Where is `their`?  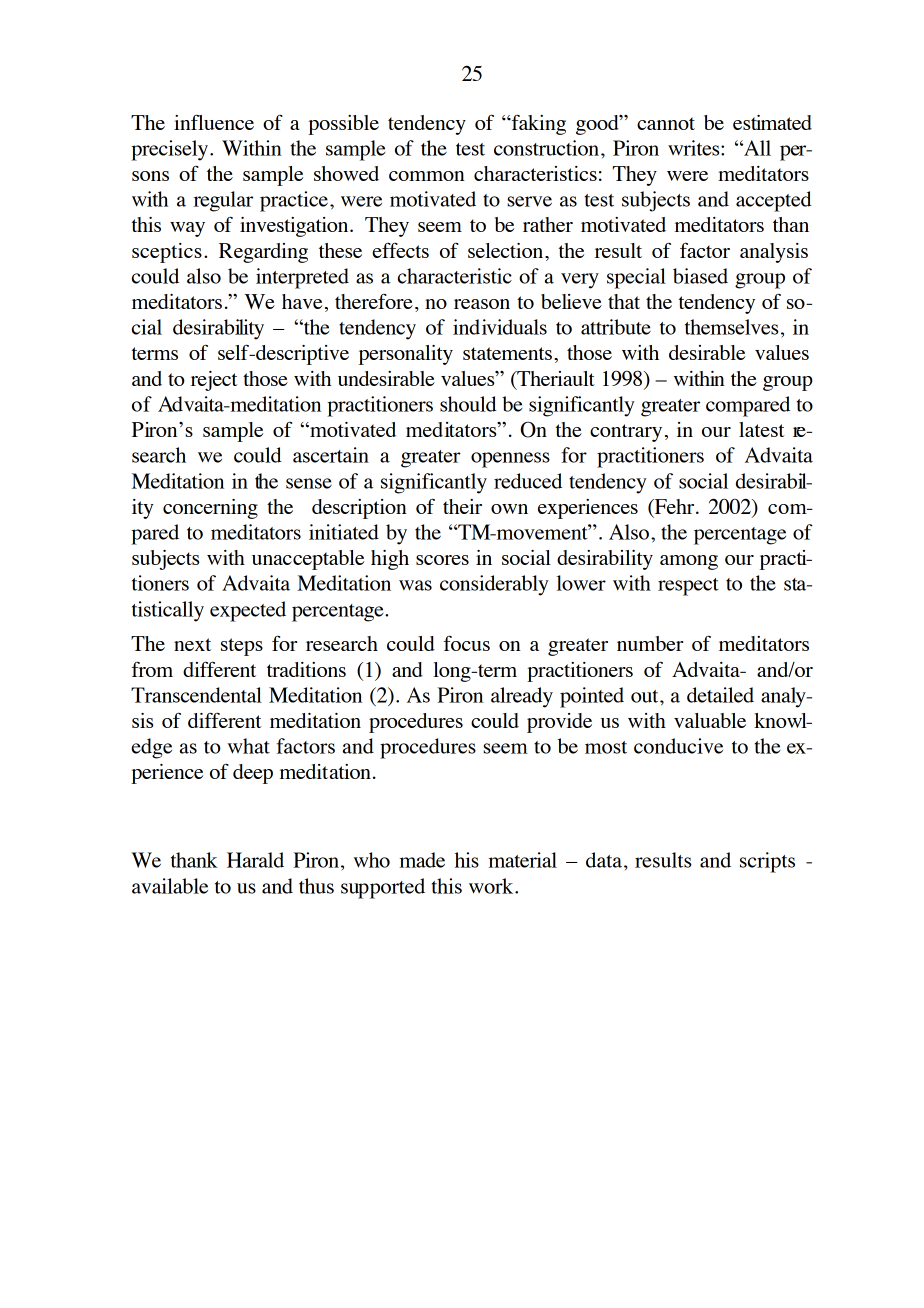 their is located at coordinates (462, 506).
